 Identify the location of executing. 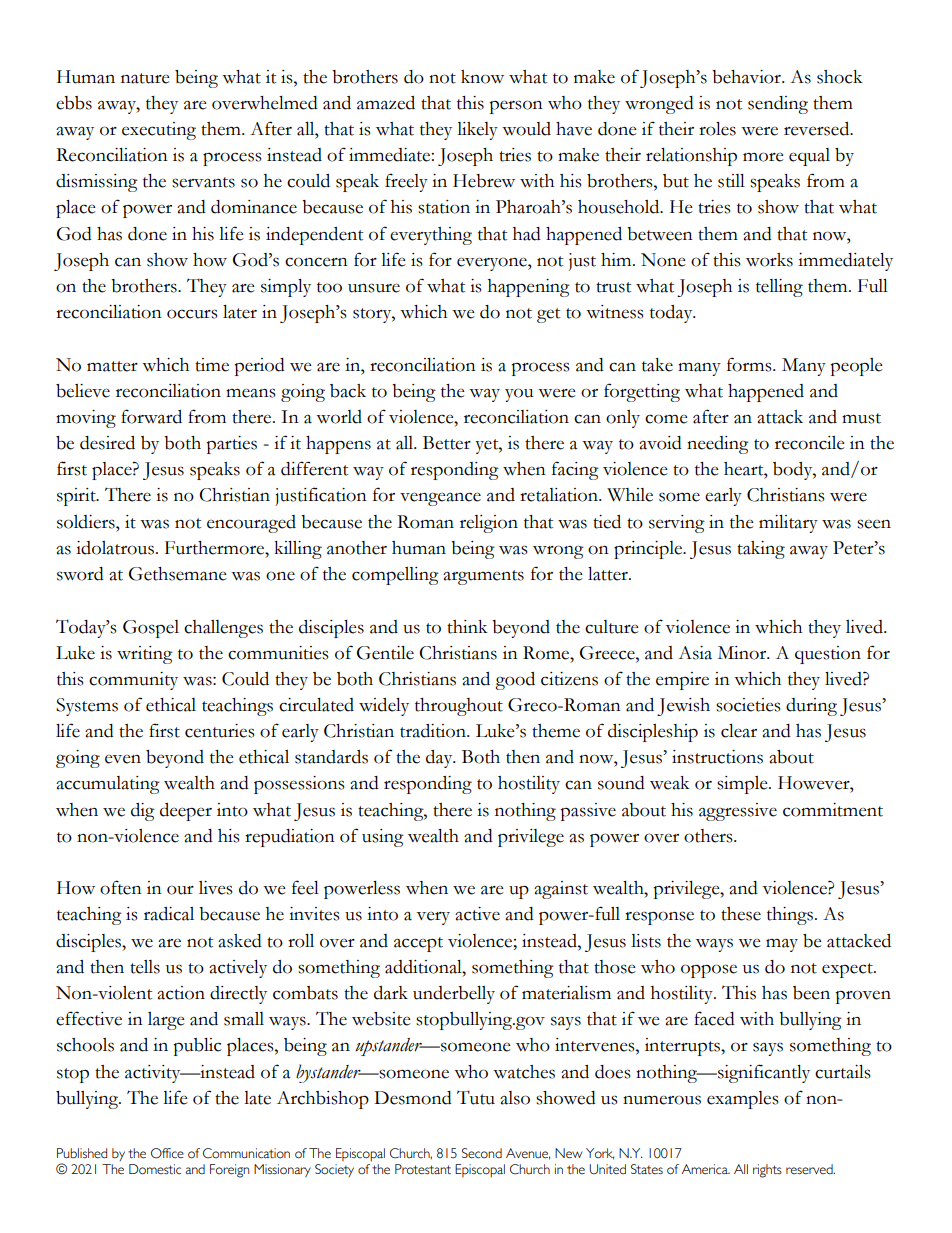
(159, 131).
